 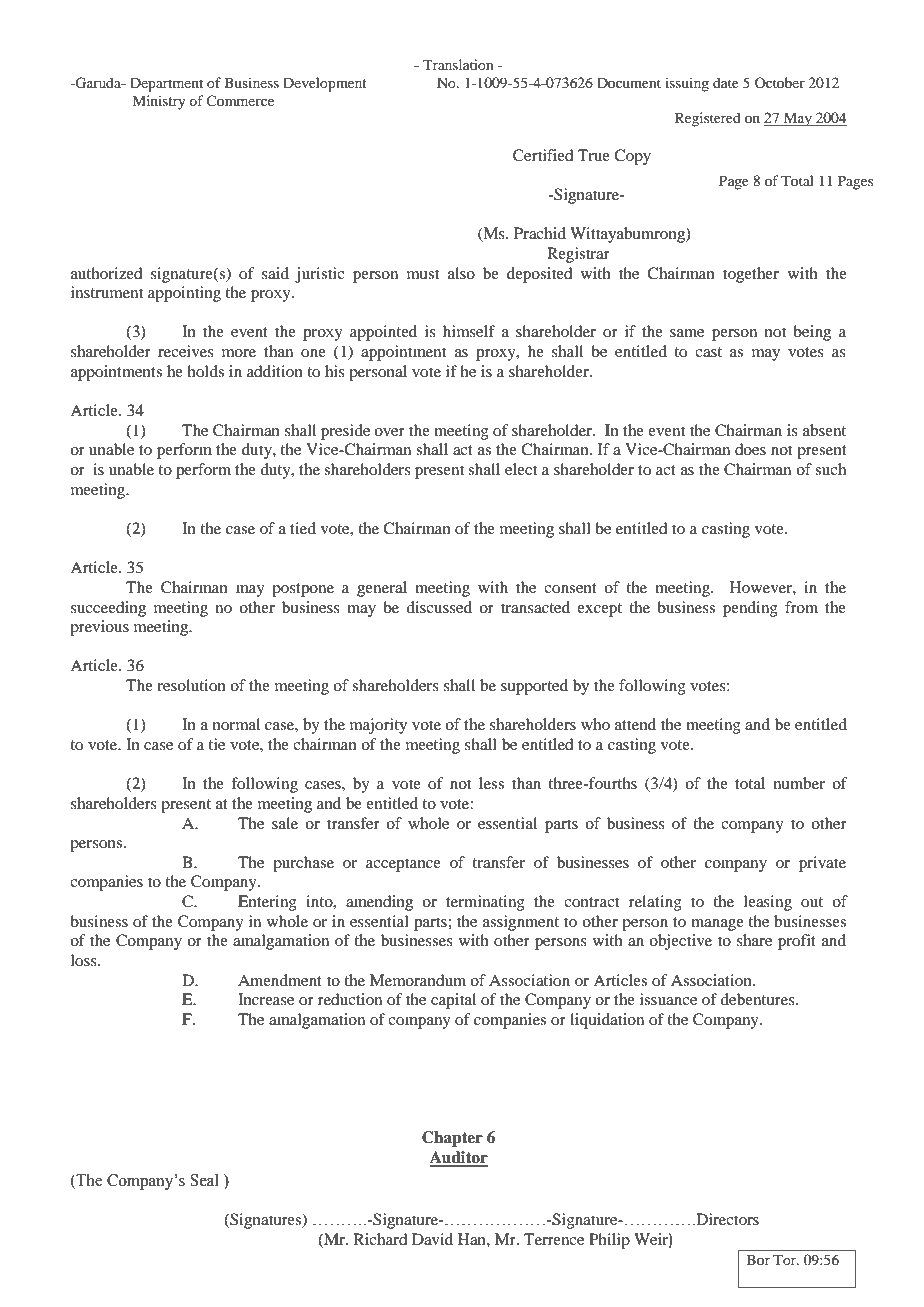 I want to click on leasing, so click(x=768, y=903).
